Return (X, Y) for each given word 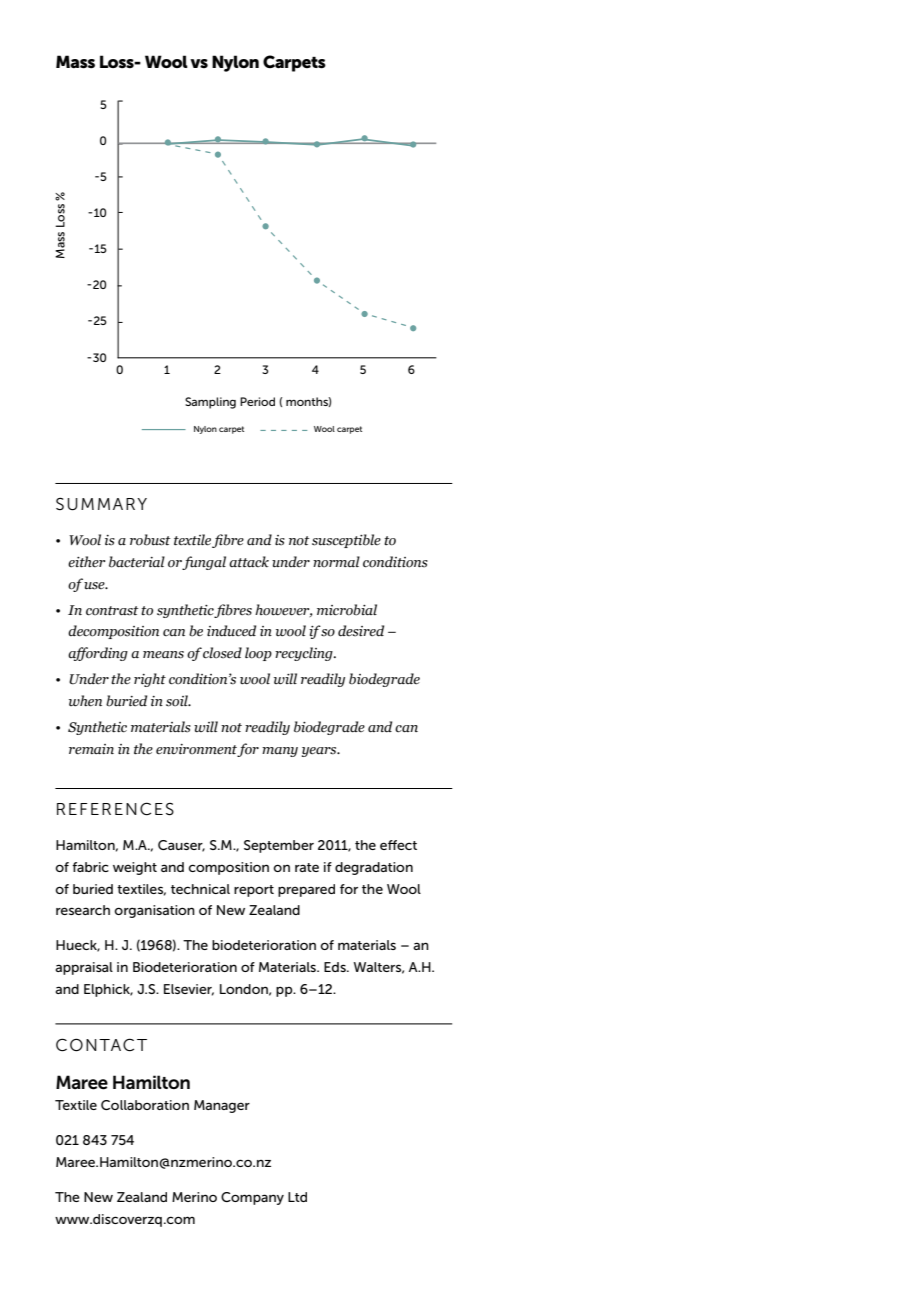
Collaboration (145, 1105)
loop (258, 654)
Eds (336, 967)
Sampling (210, 403)
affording (98, 654)
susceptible (346, 541)
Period (257, 401)
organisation (154, 911)
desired (361, 631)
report (254, 891)
